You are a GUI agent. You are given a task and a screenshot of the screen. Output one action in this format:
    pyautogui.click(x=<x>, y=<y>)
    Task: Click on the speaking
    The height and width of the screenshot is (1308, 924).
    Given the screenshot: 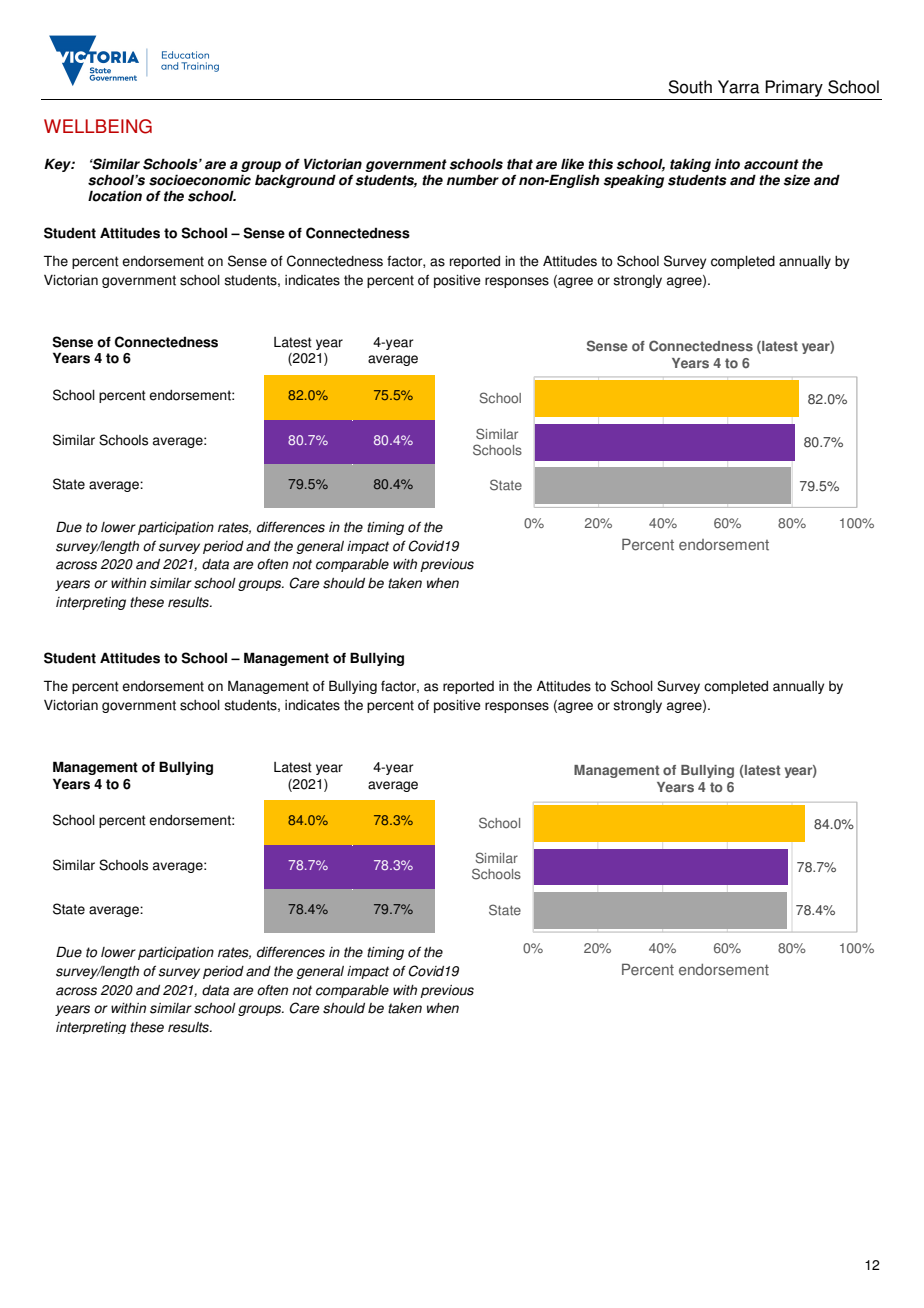 What is the action you would take?
    pyautogui.click(x=633, y=181)
